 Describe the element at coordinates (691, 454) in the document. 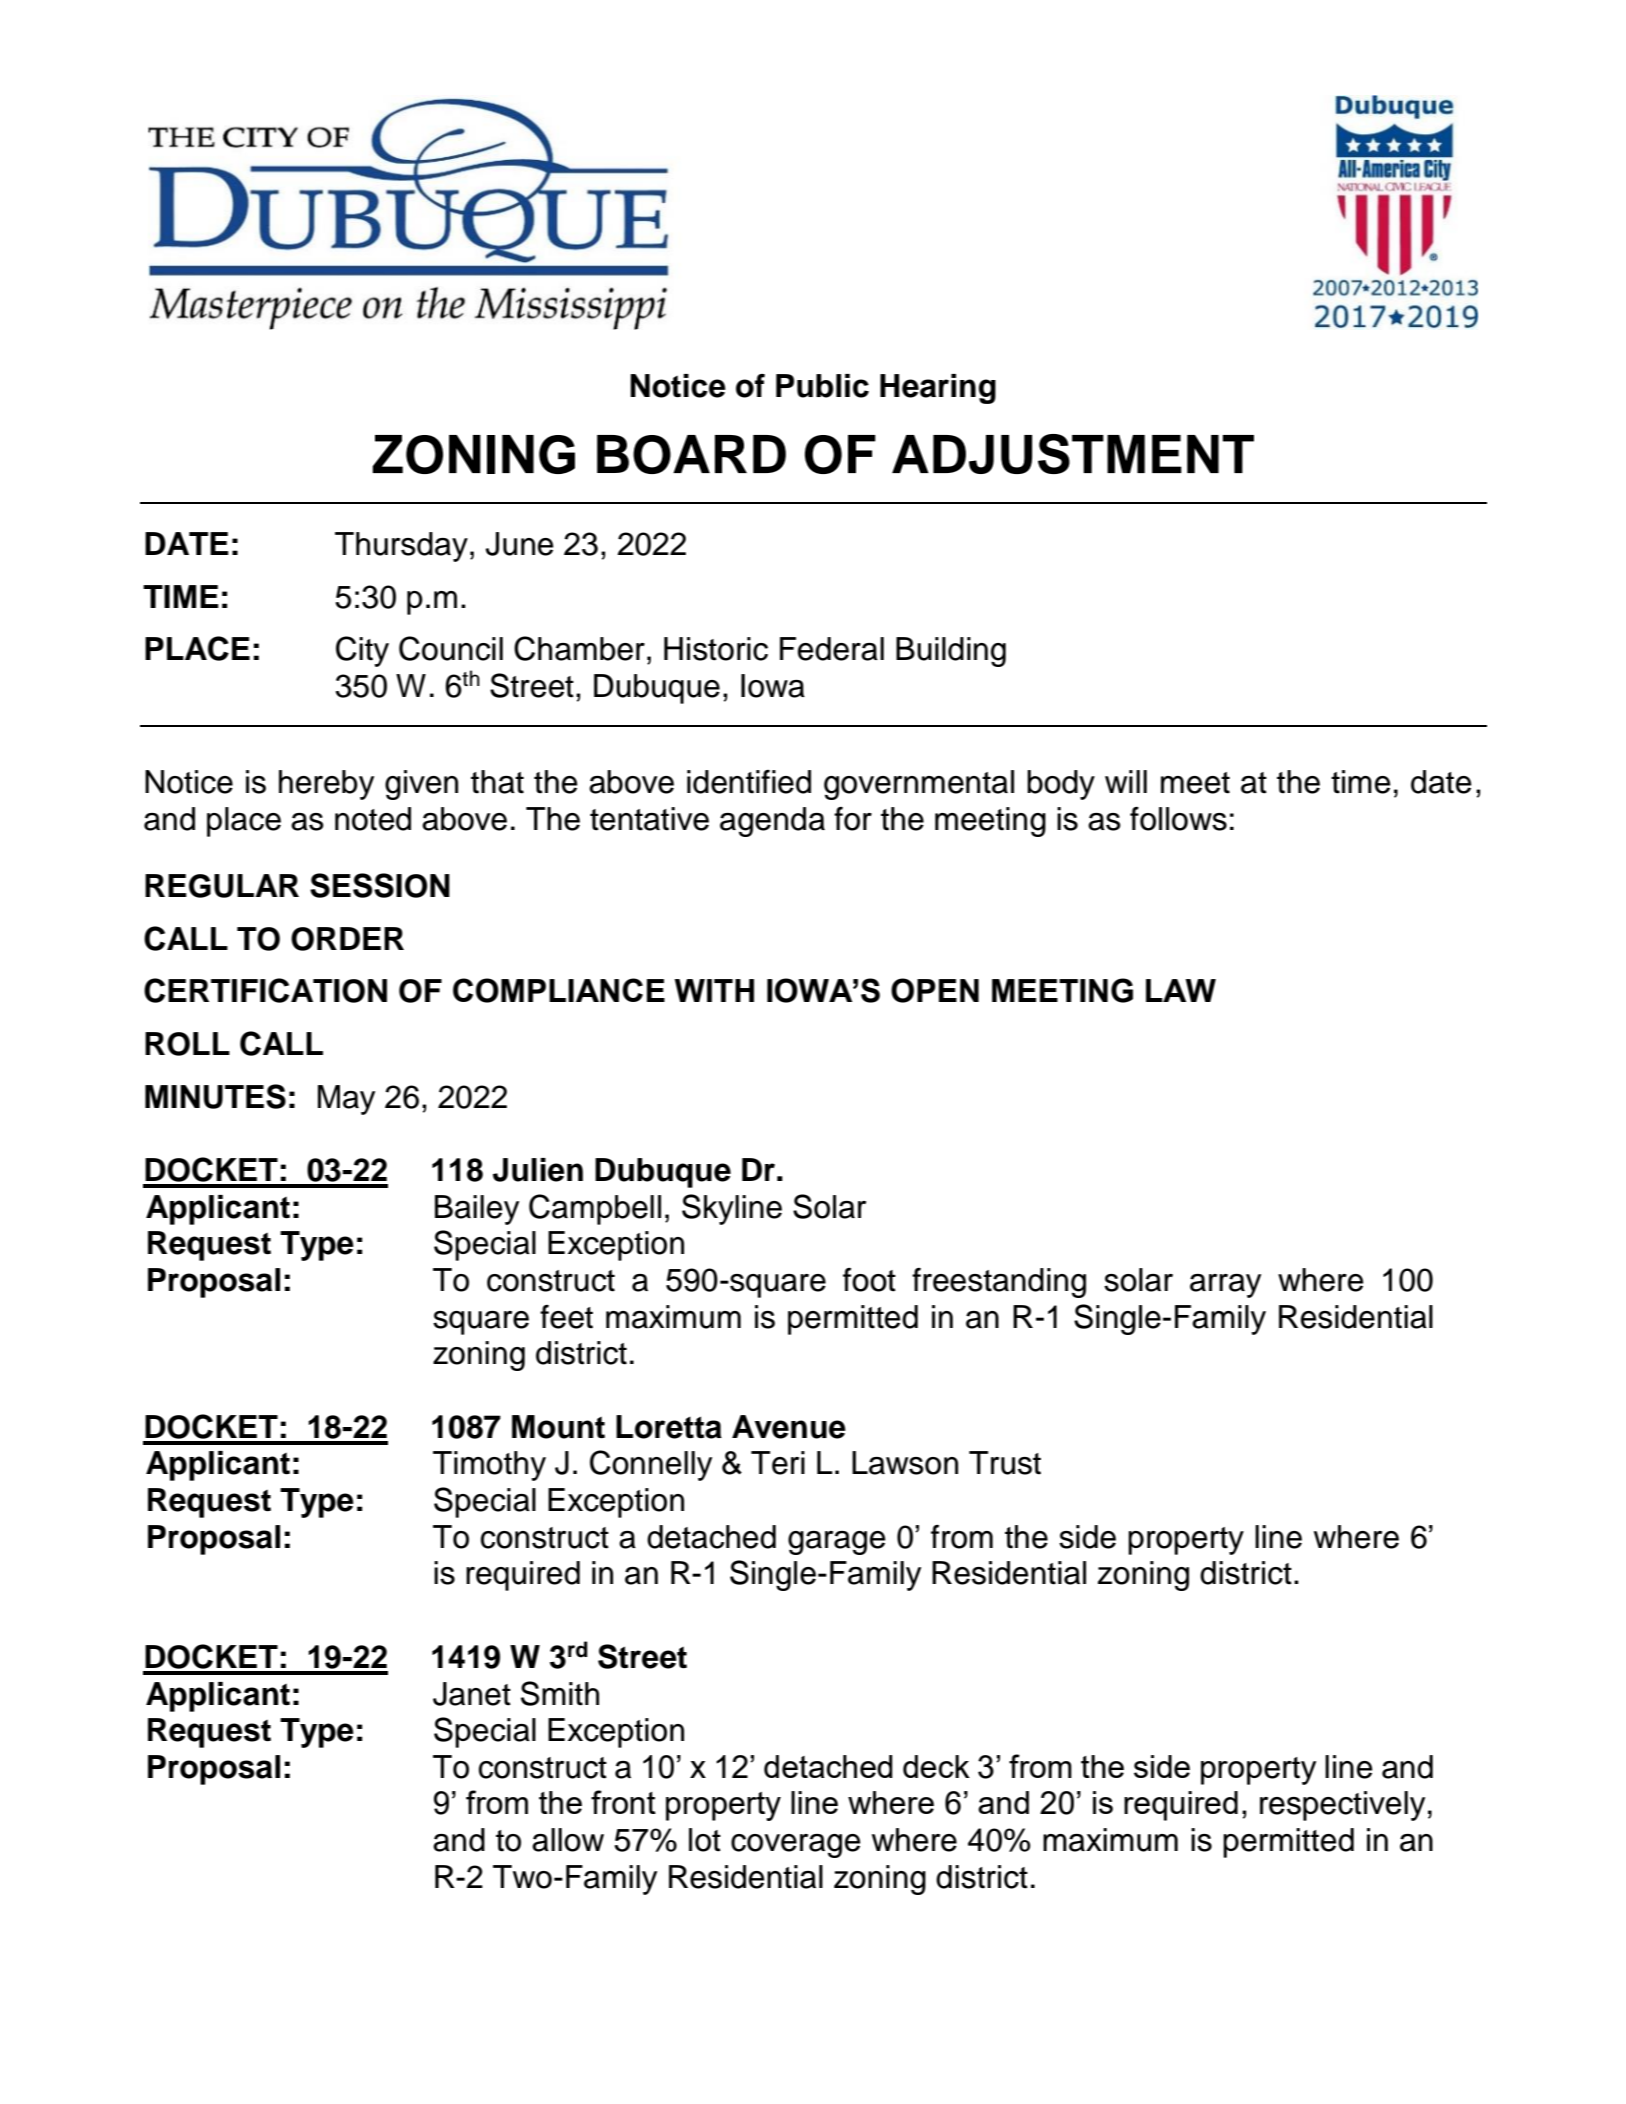

I see `BOARD` at that location.
